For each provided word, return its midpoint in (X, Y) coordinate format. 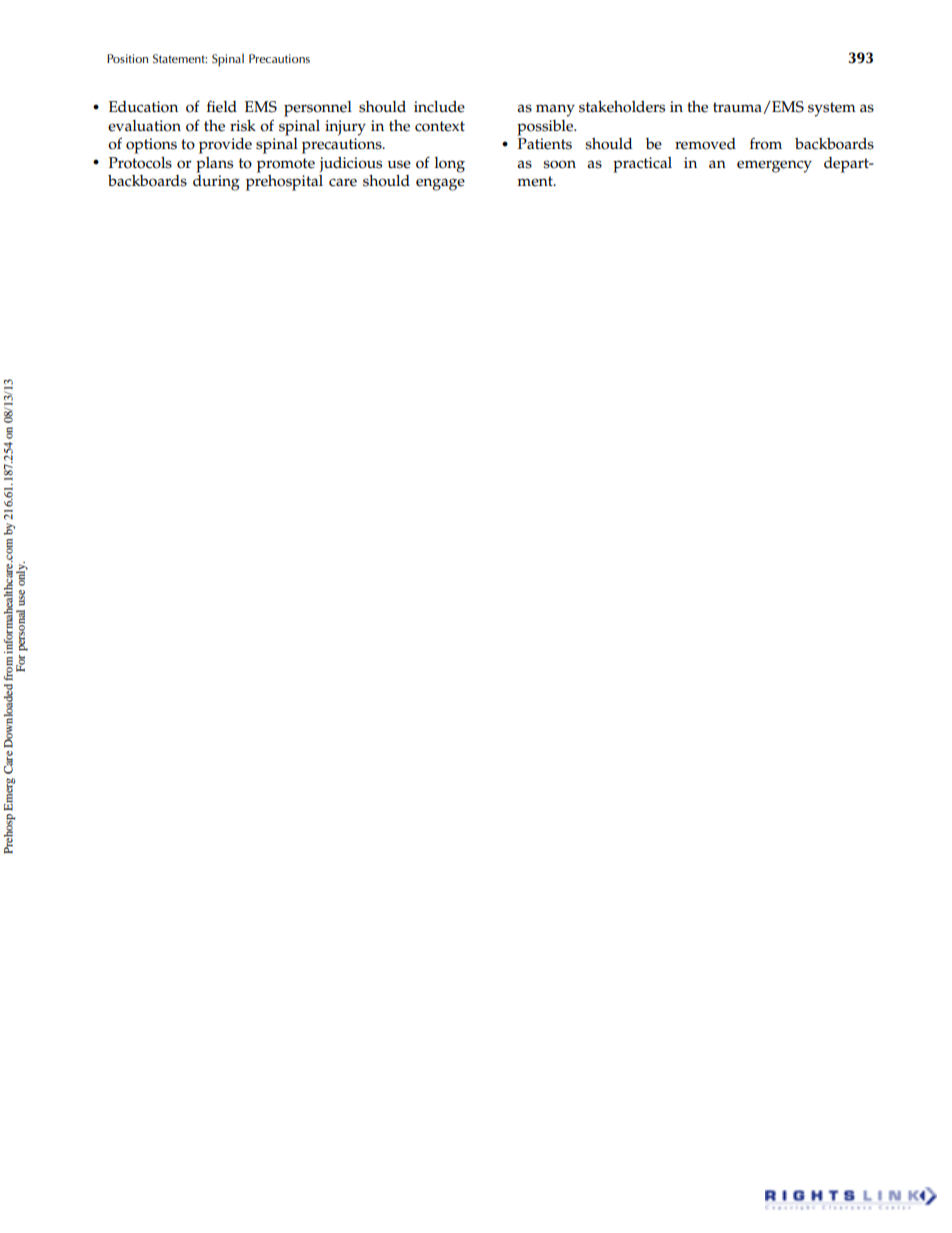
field (222, 106)
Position (127, 58)
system (832, 109)
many (555, 110)
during (216, 183)
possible (546, 128)
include (439, 107)
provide (225, 146)
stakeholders (622, 107)
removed (705, 144)
